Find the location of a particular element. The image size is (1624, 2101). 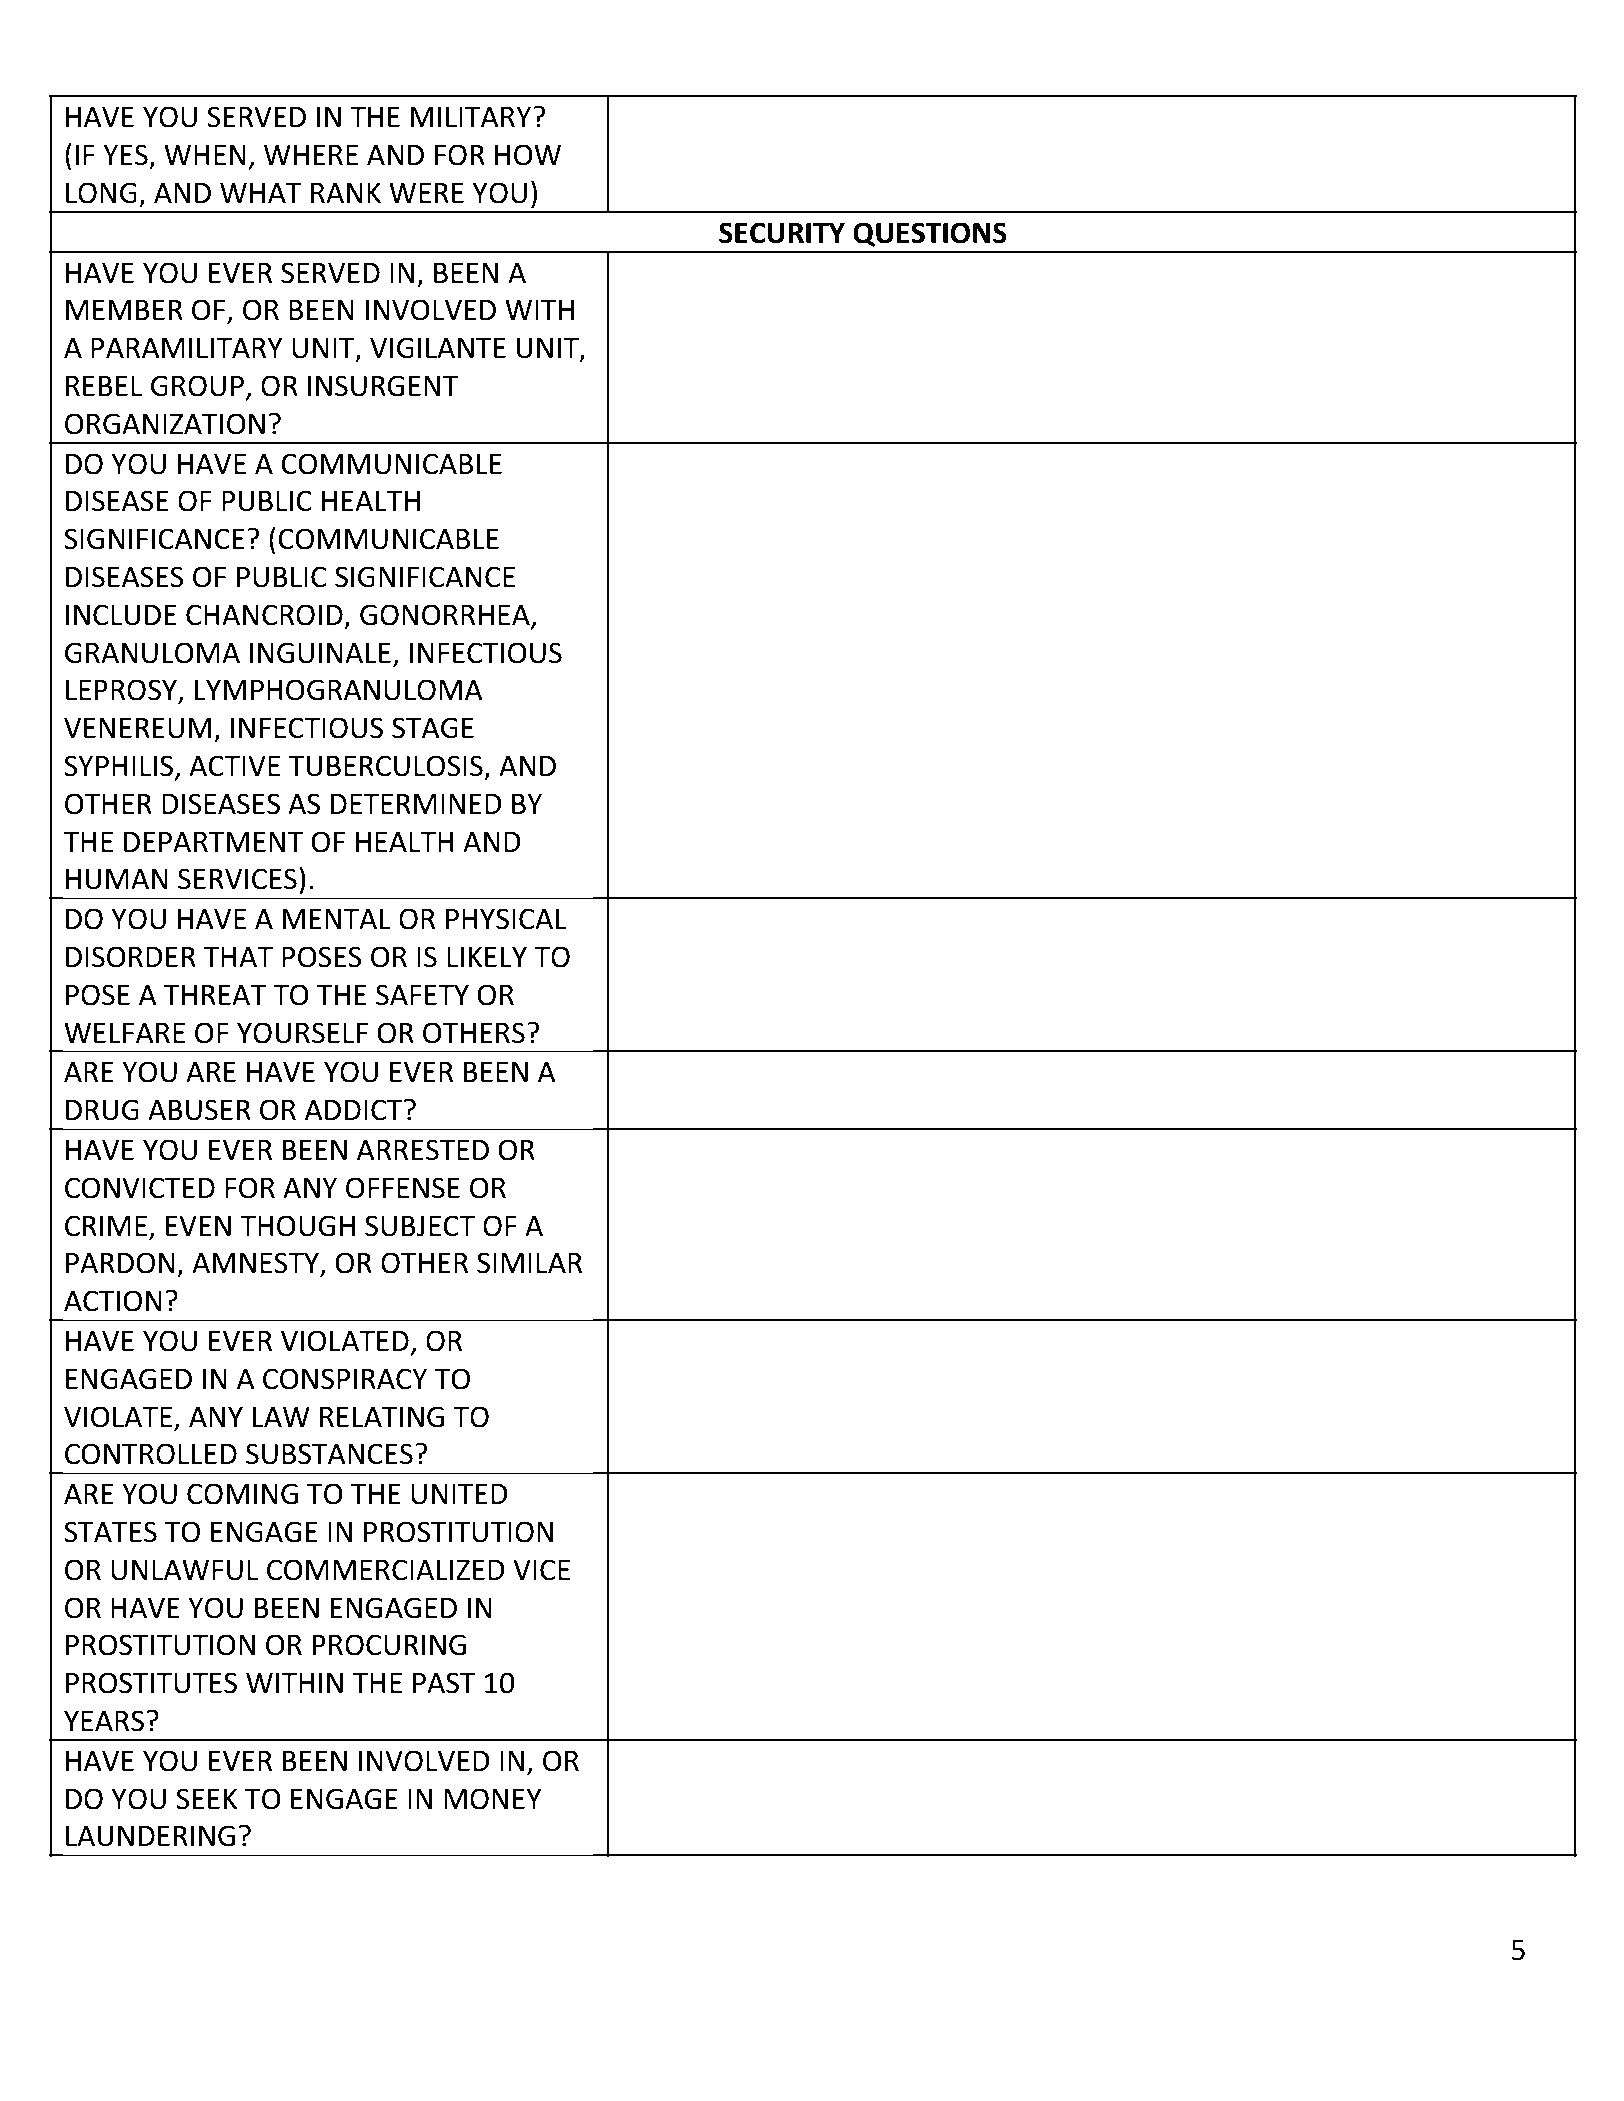

PHYSICAL is located at coordinates (506, 919).
